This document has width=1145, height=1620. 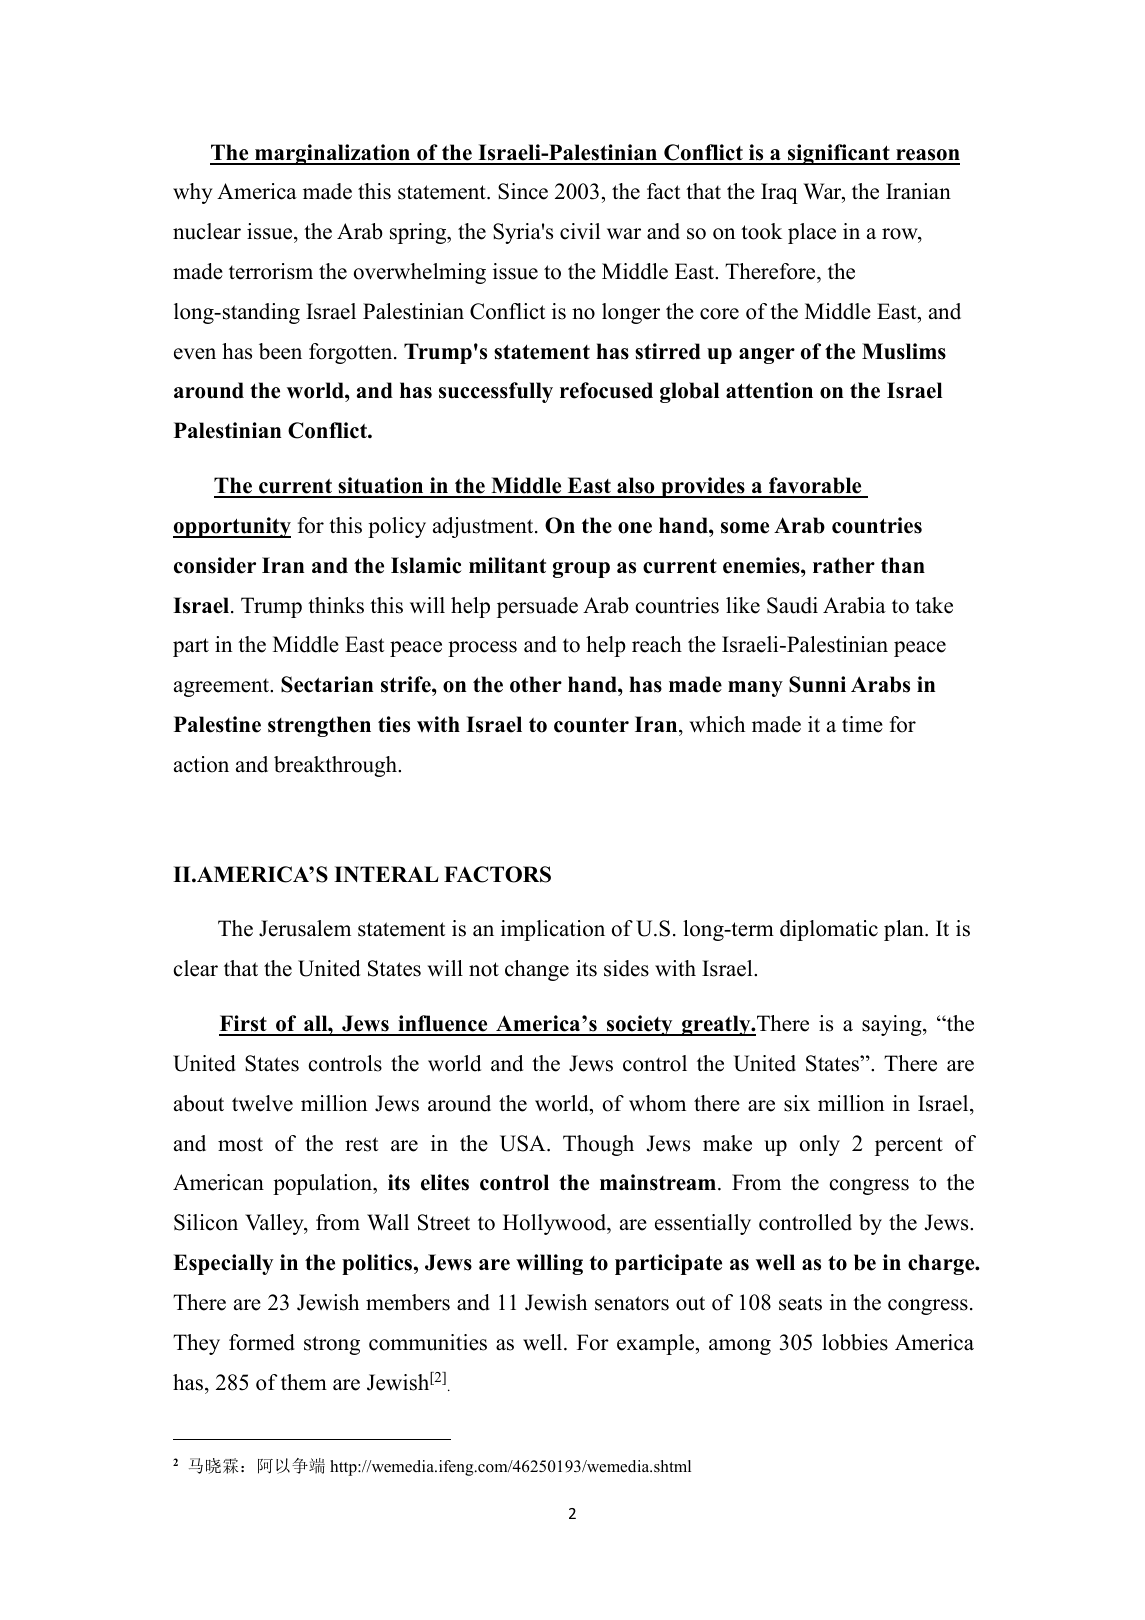 I want to click on Since, so click(x=523, y=191).
